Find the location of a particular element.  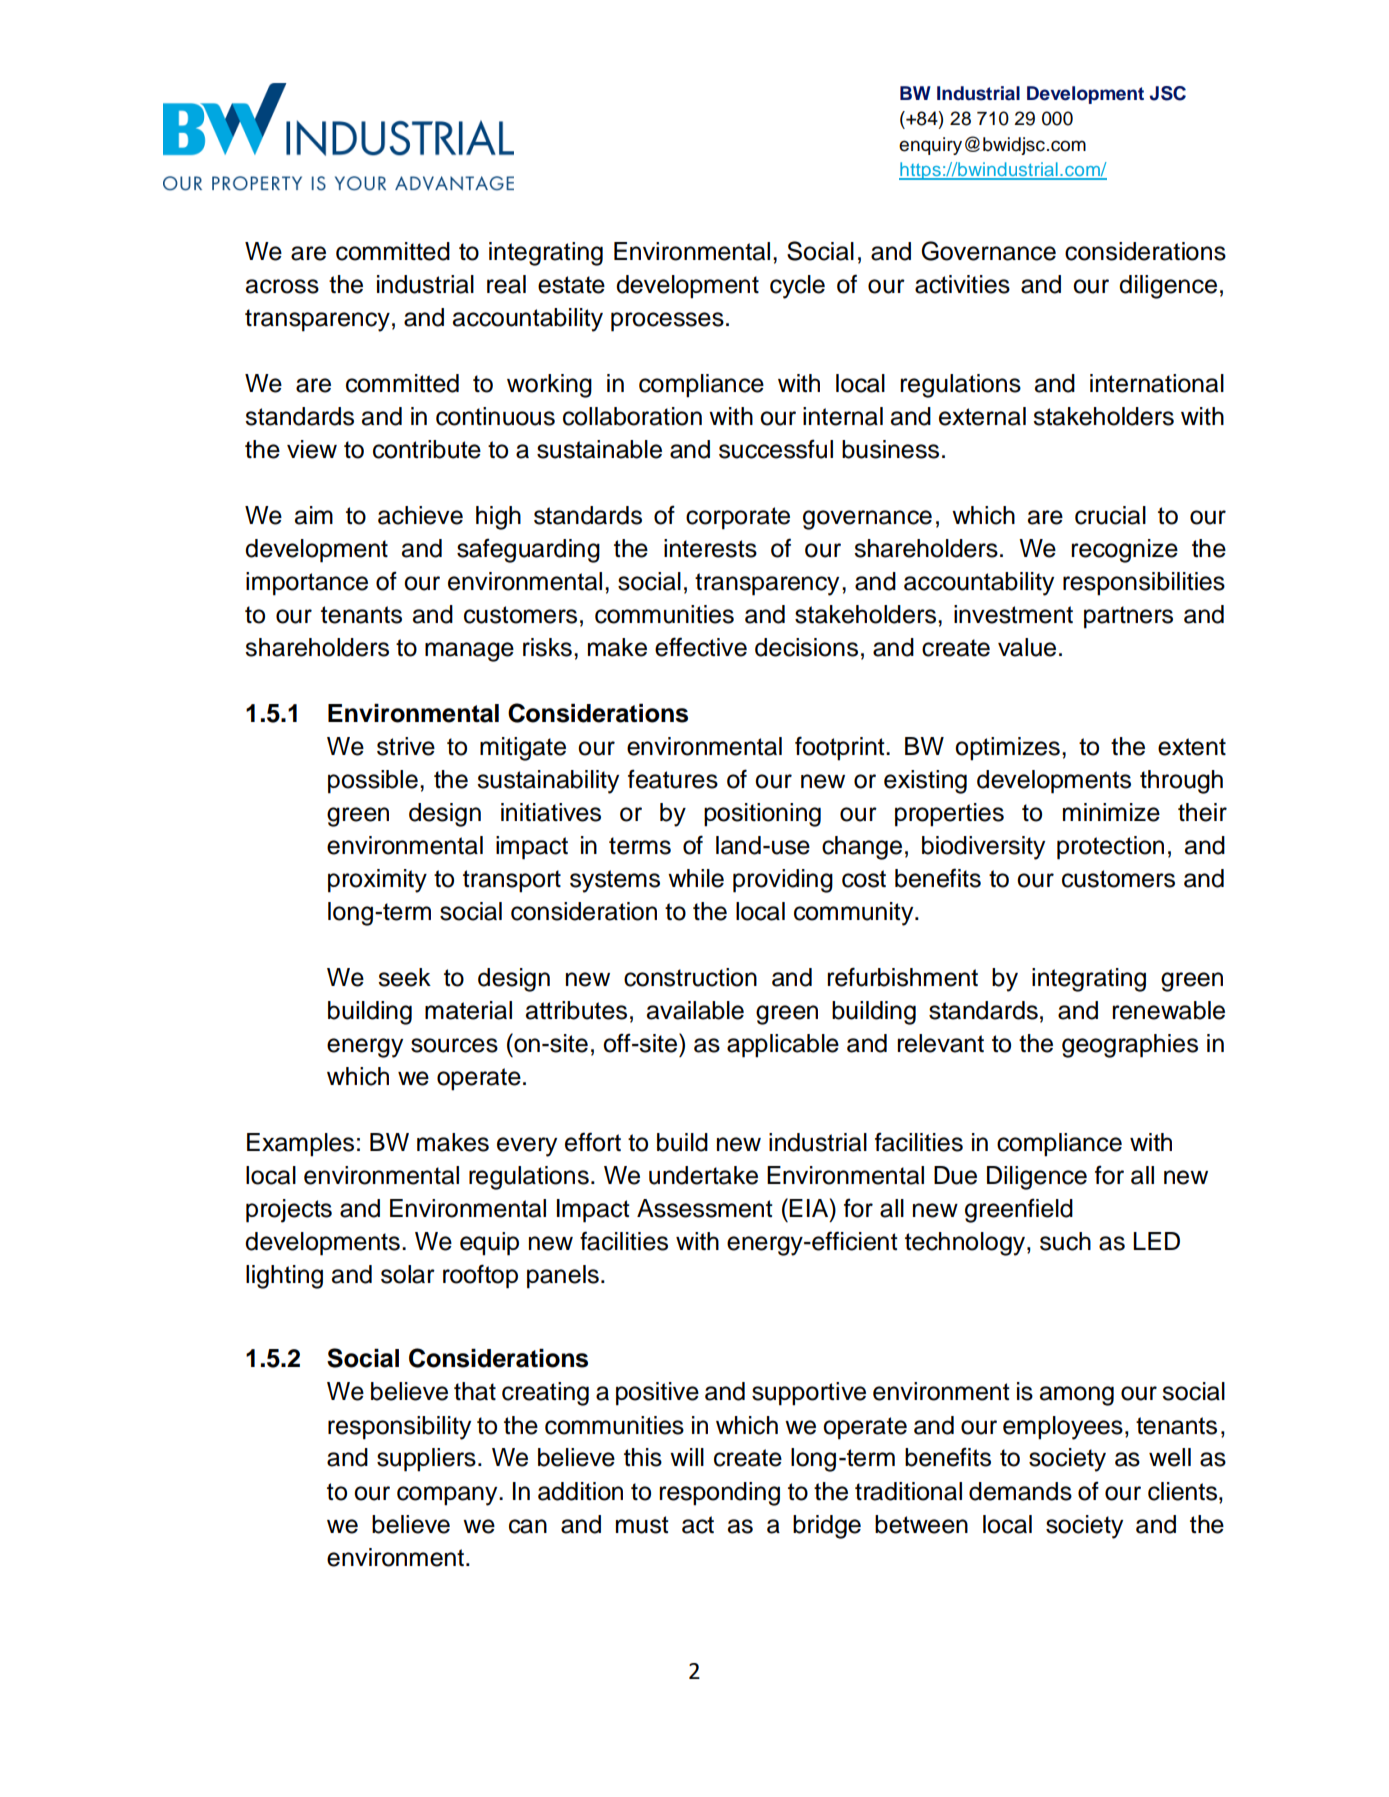

partners is located at coordinates (1128, 617).
